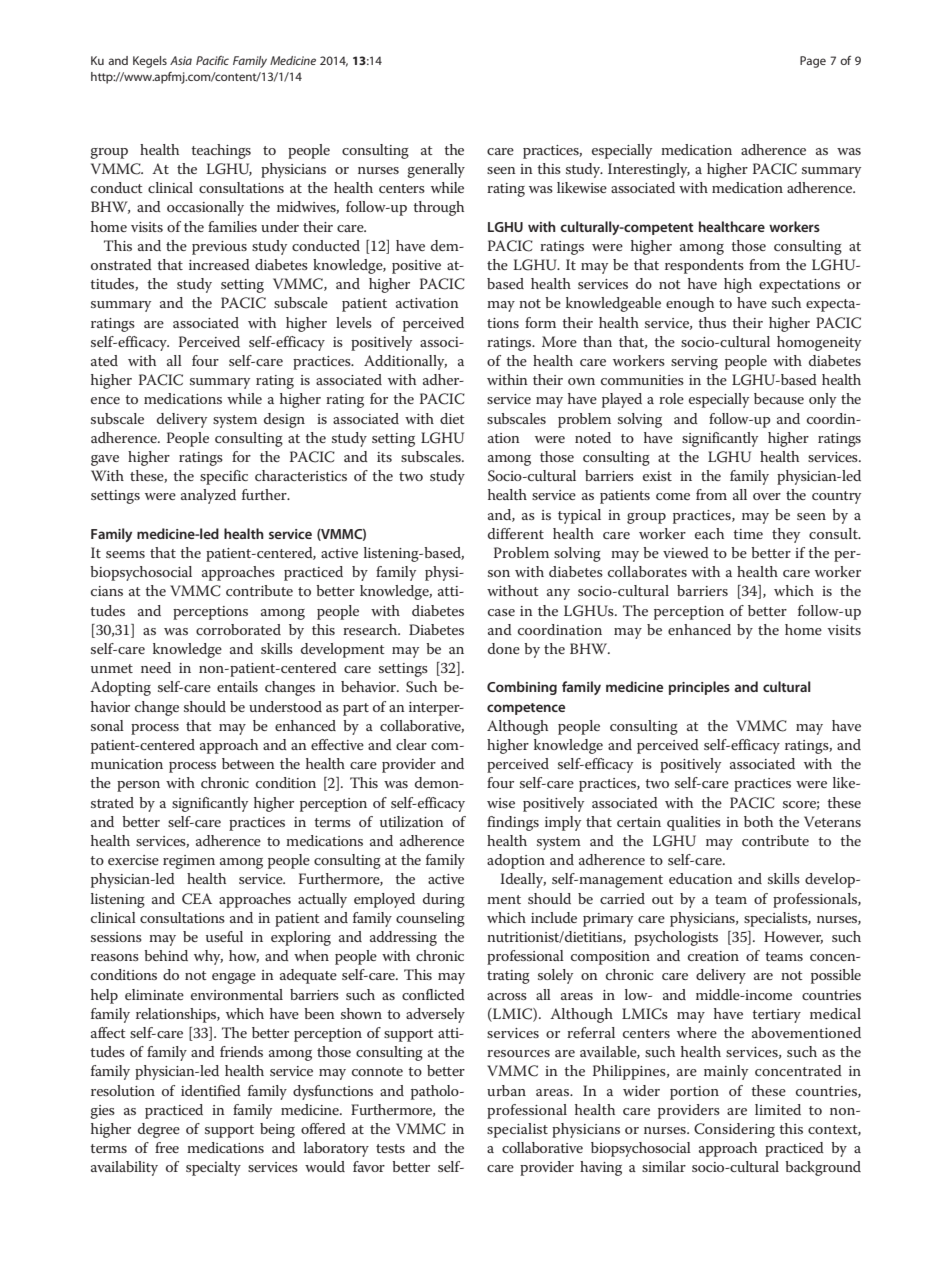 The width and height of the document is (952, 1270). Describe the element at coordinates (506, 1090) in the document. I see `urban` at that location.
